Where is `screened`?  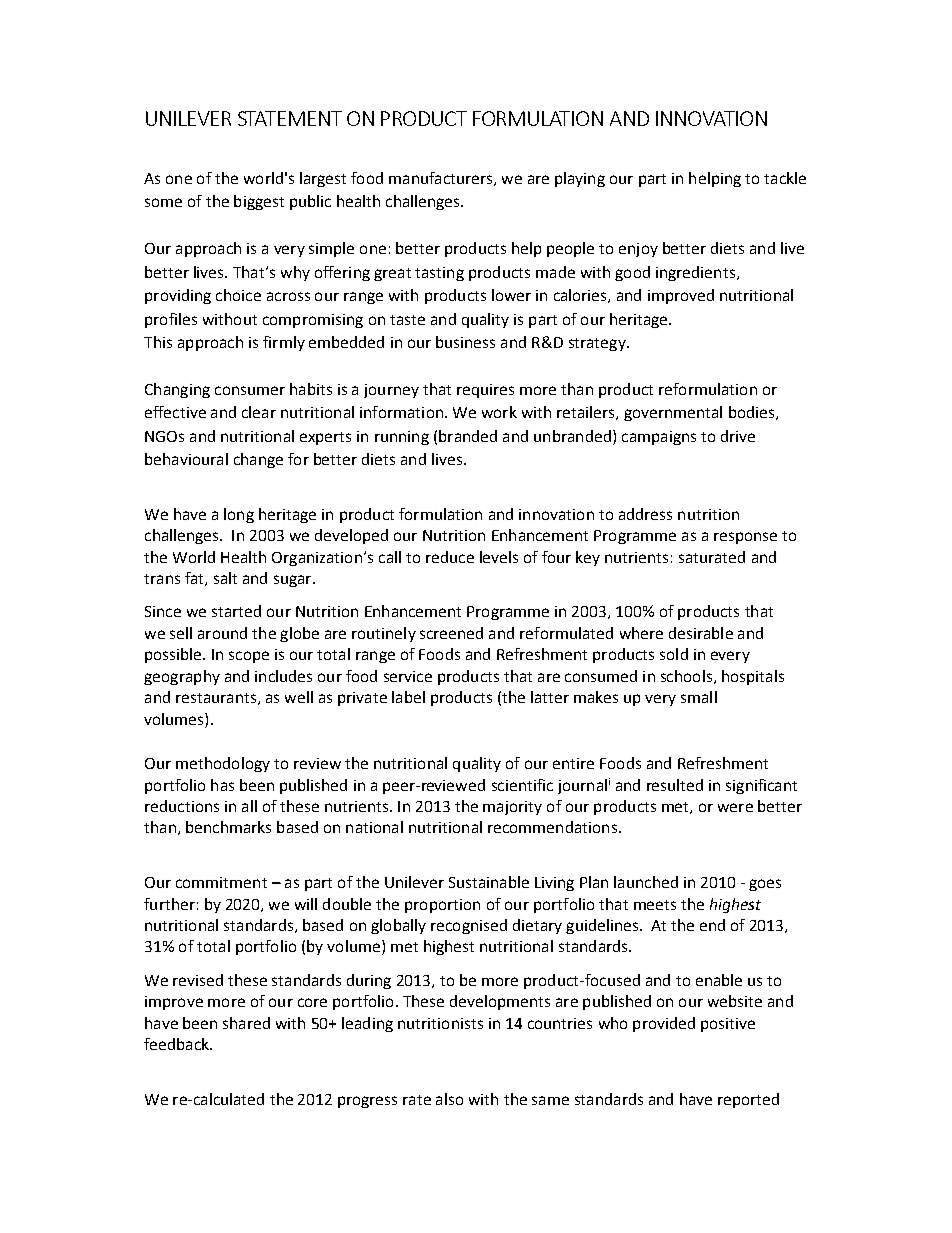
screened is located at coordinates (451, 633).
